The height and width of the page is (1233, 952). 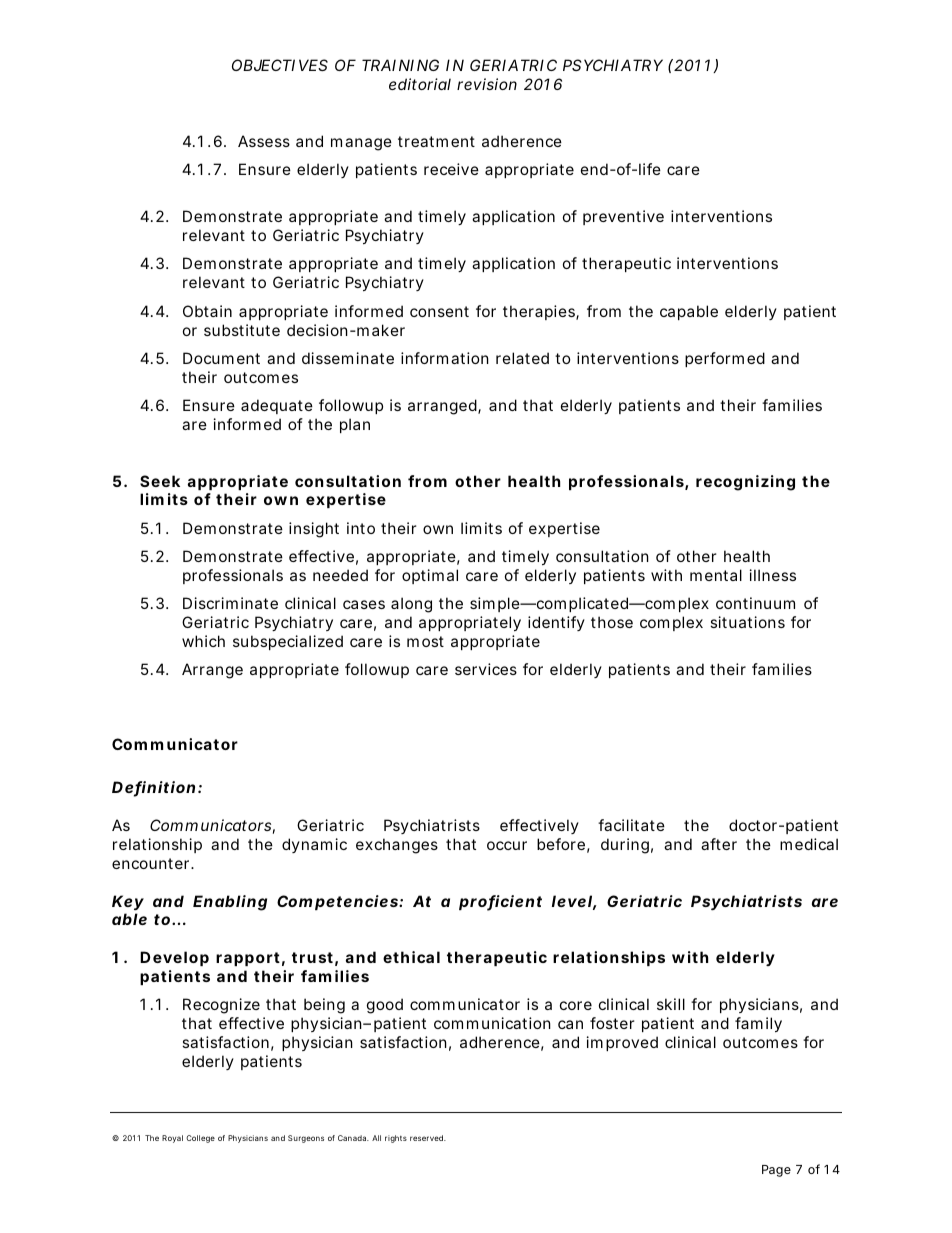 What do you see at coordinates (445, 358) in the page?
I see `information` at bounding box center [445, 358].
